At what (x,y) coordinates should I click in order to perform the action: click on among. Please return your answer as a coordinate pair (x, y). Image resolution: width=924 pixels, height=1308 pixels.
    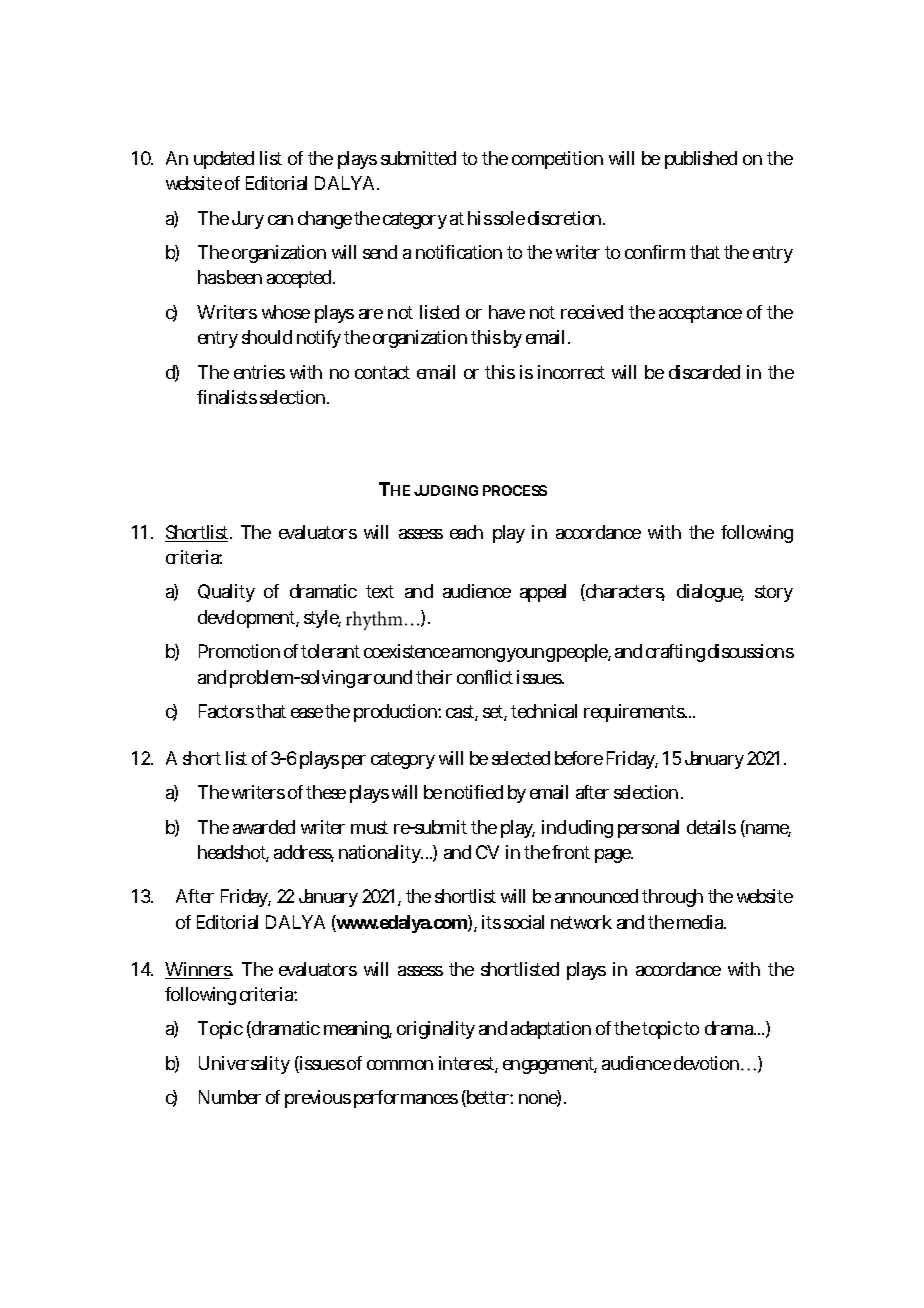
    Looking at the image, I should click on (478, 655).
